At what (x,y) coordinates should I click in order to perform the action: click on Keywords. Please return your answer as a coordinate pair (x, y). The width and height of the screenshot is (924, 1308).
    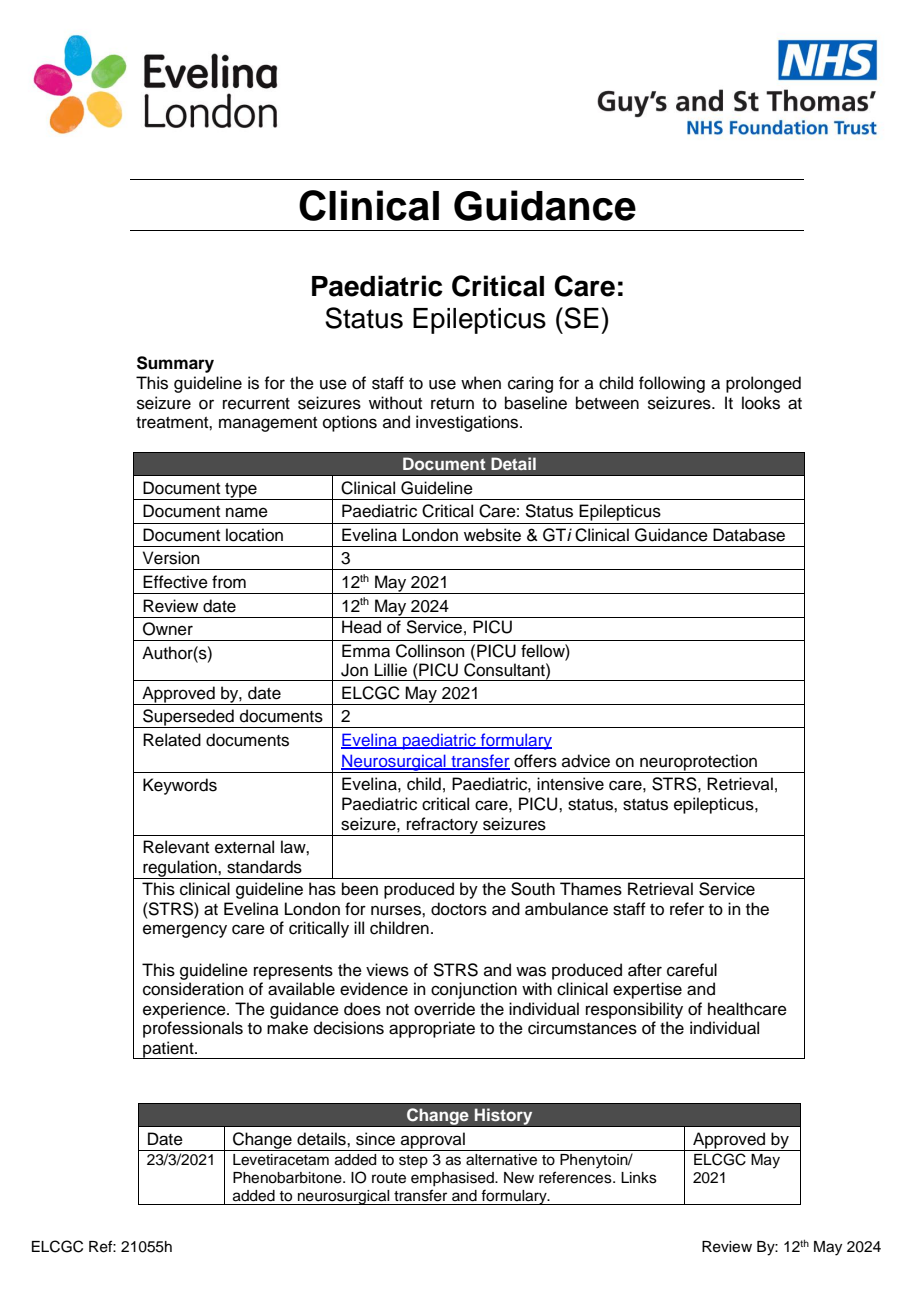
    Looking at the image, I should click on (180, 786).
